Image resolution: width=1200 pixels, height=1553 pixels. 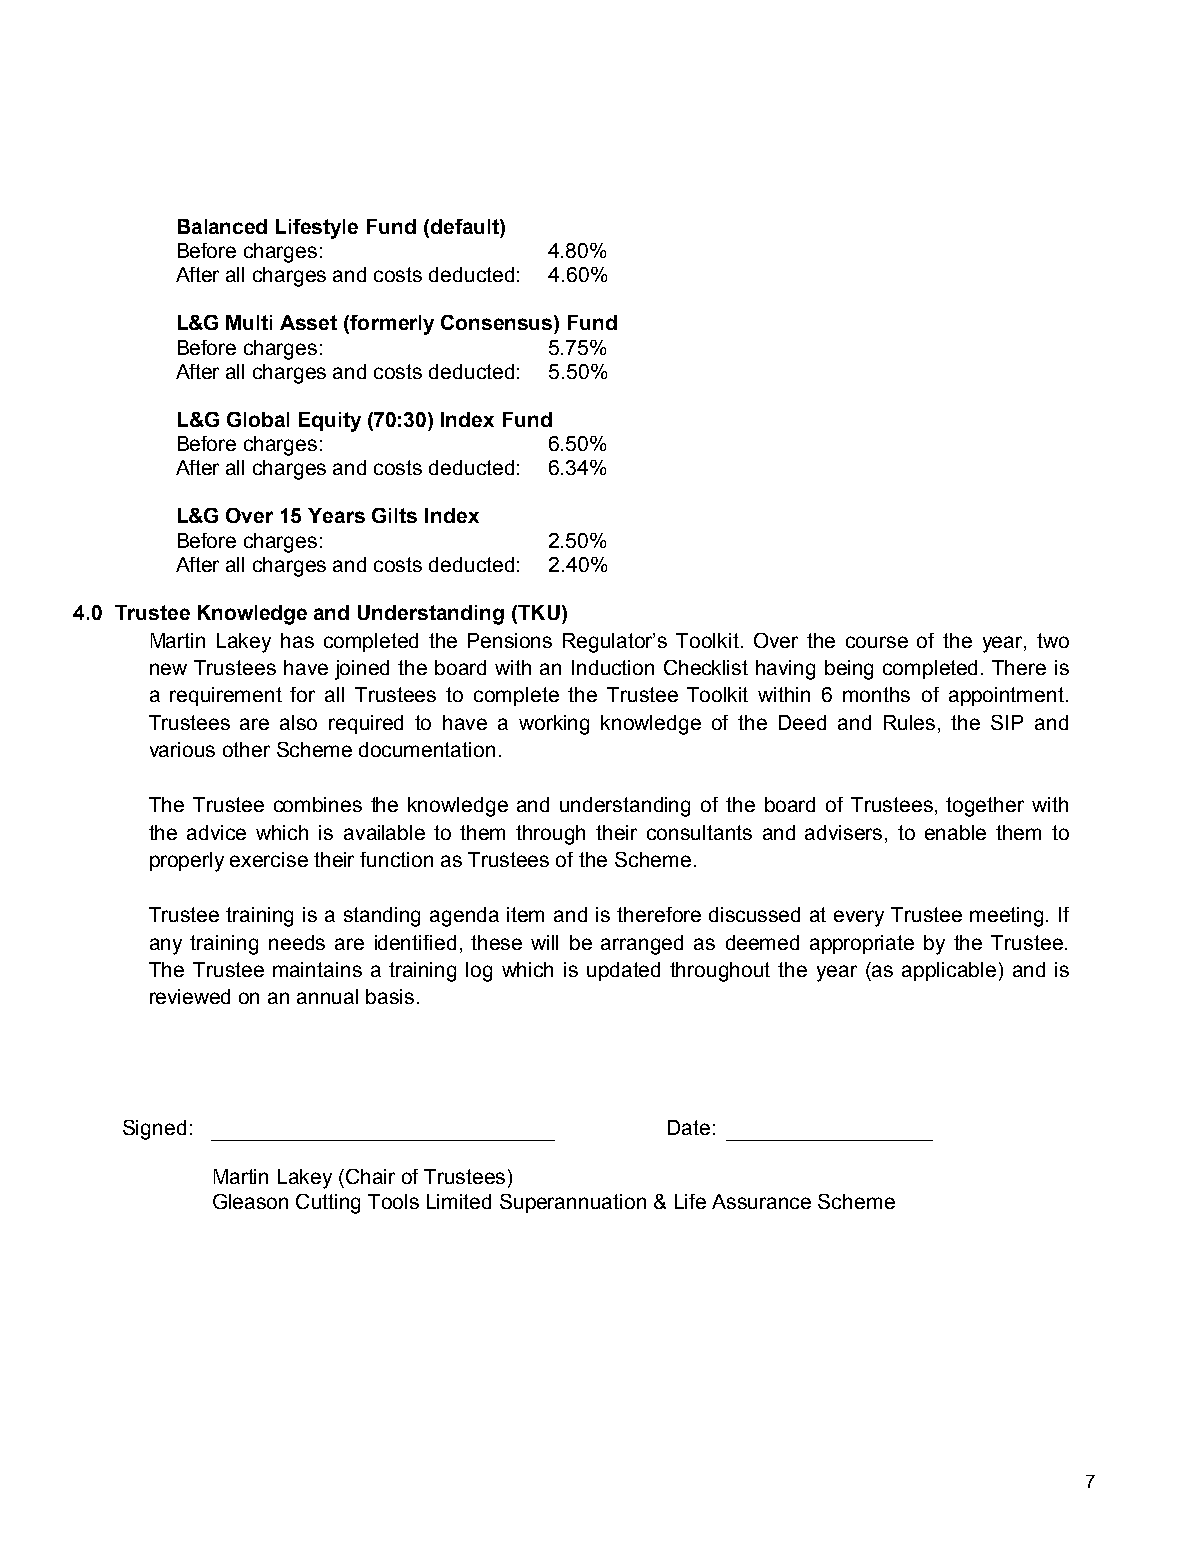 I want to click on item, so click(x=525, y=914).
